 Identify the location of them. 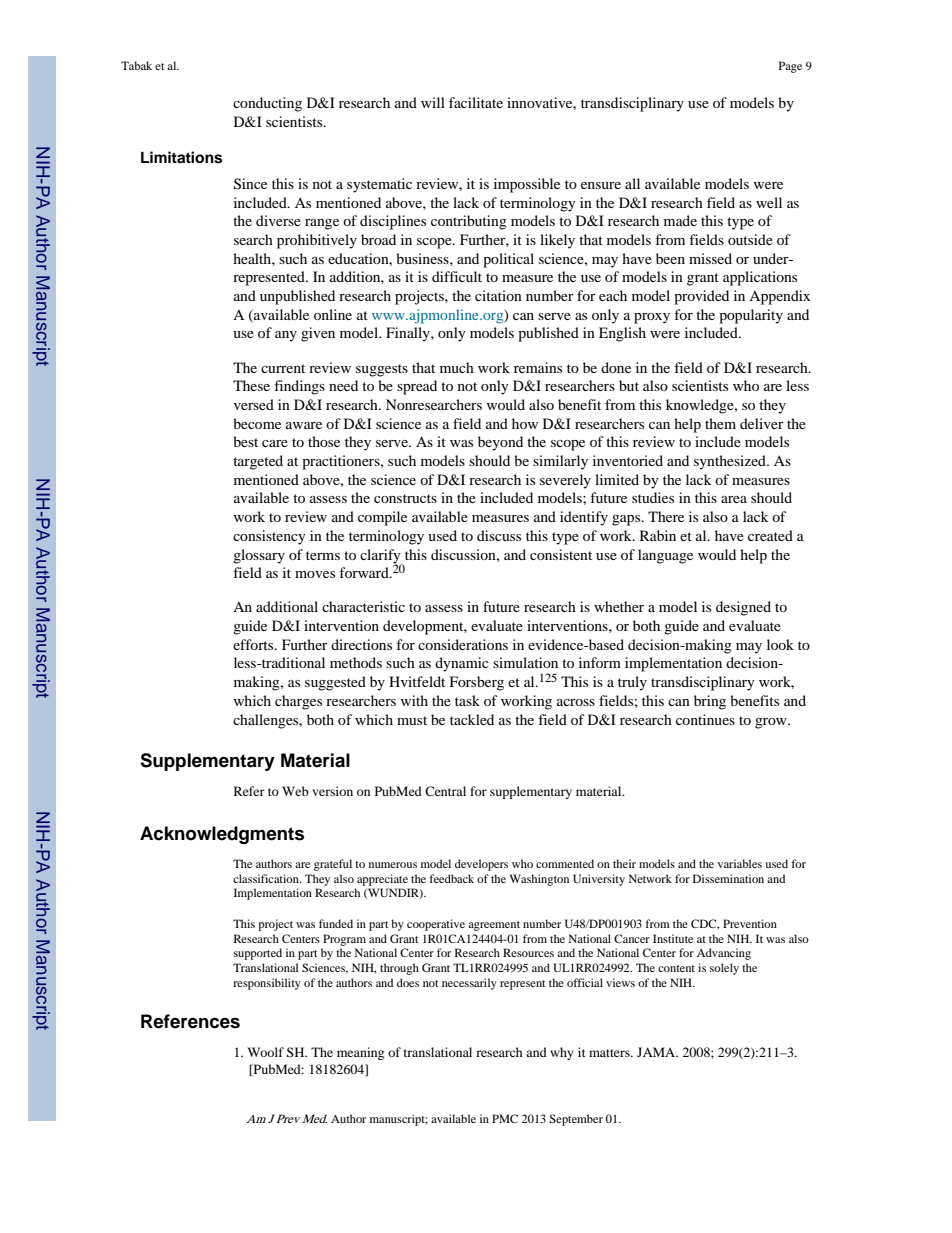
(720, 423).
